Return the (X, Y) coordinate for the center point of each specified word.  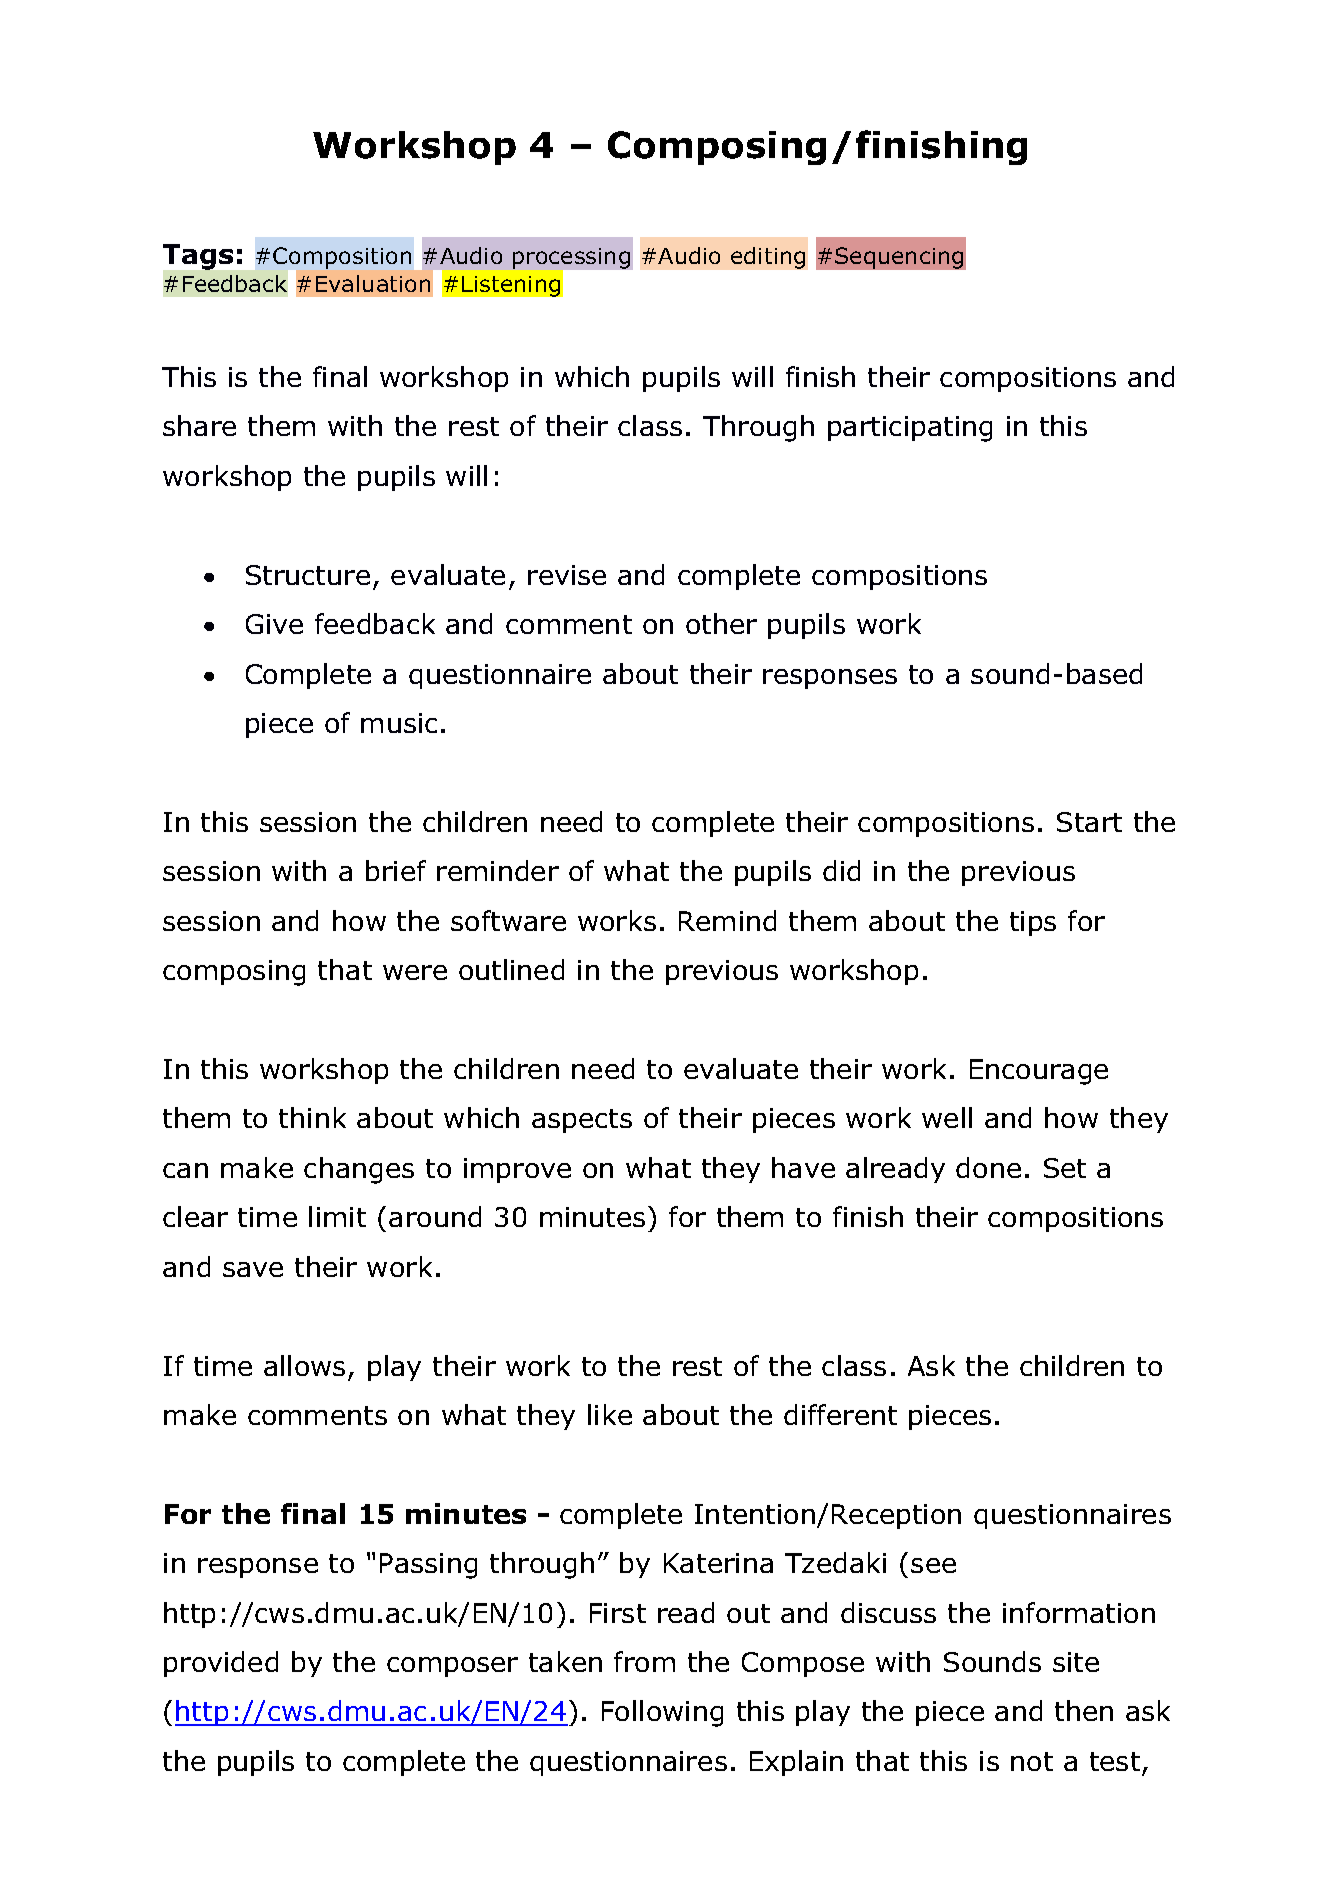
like (610, 1414)
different (840, 1414)
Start (1089, 822)
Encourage (1039, 1072)
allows (304, 1365)
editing (768, 258)
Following (662, 1713)
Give (274, 624)
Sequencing (899, 258)
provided (221, 1664)
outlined (511, 969)
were (415, 972)
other (721, 623)
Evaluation (373, 283)
